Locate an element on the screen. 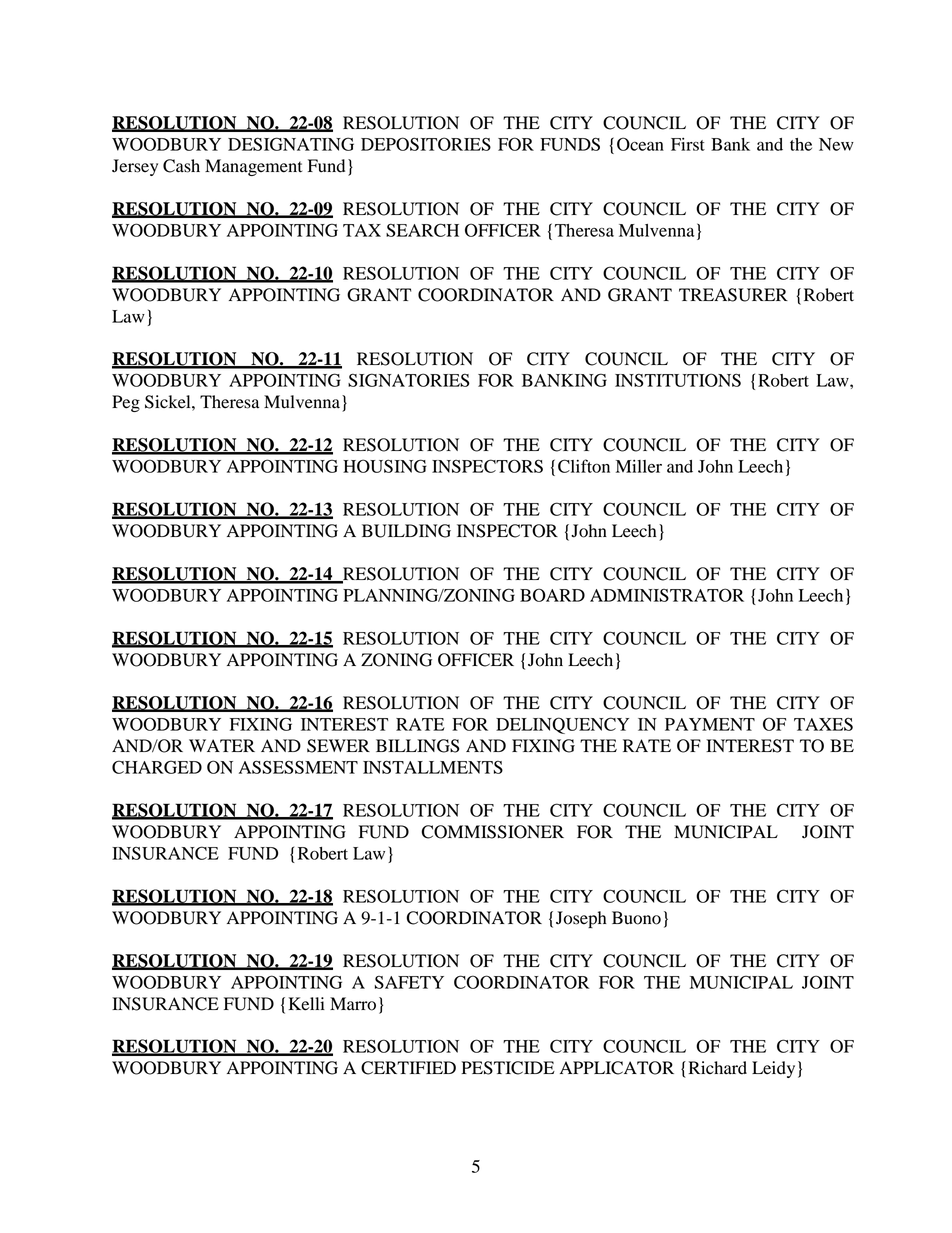 This screenshot has height=1233, width=952. CHARGED is located at coordinates (157, 767).
